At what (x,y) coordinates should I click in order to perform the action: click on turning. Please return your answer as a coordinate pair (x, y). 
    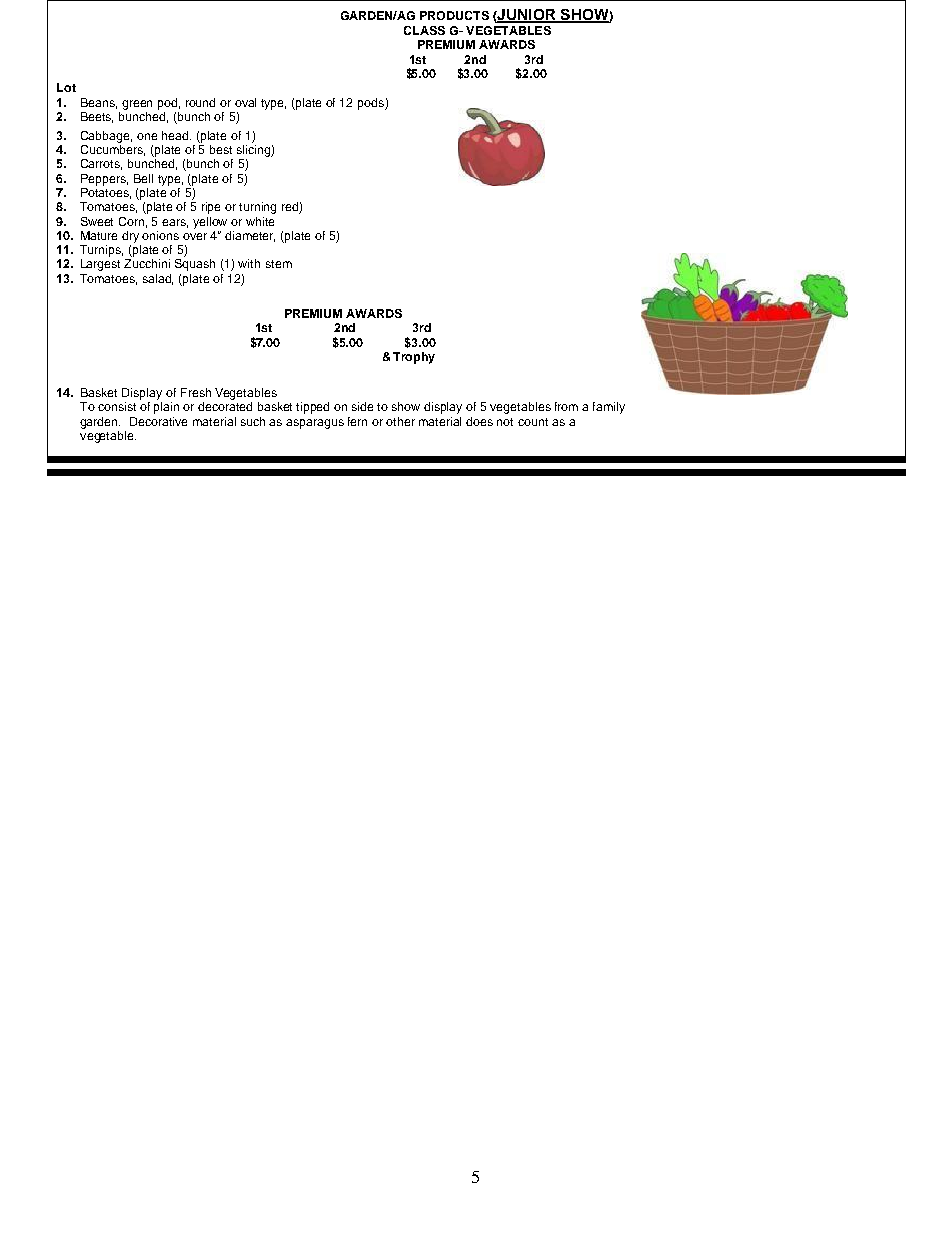
    Looking at the image, I should click on (257, 208).
